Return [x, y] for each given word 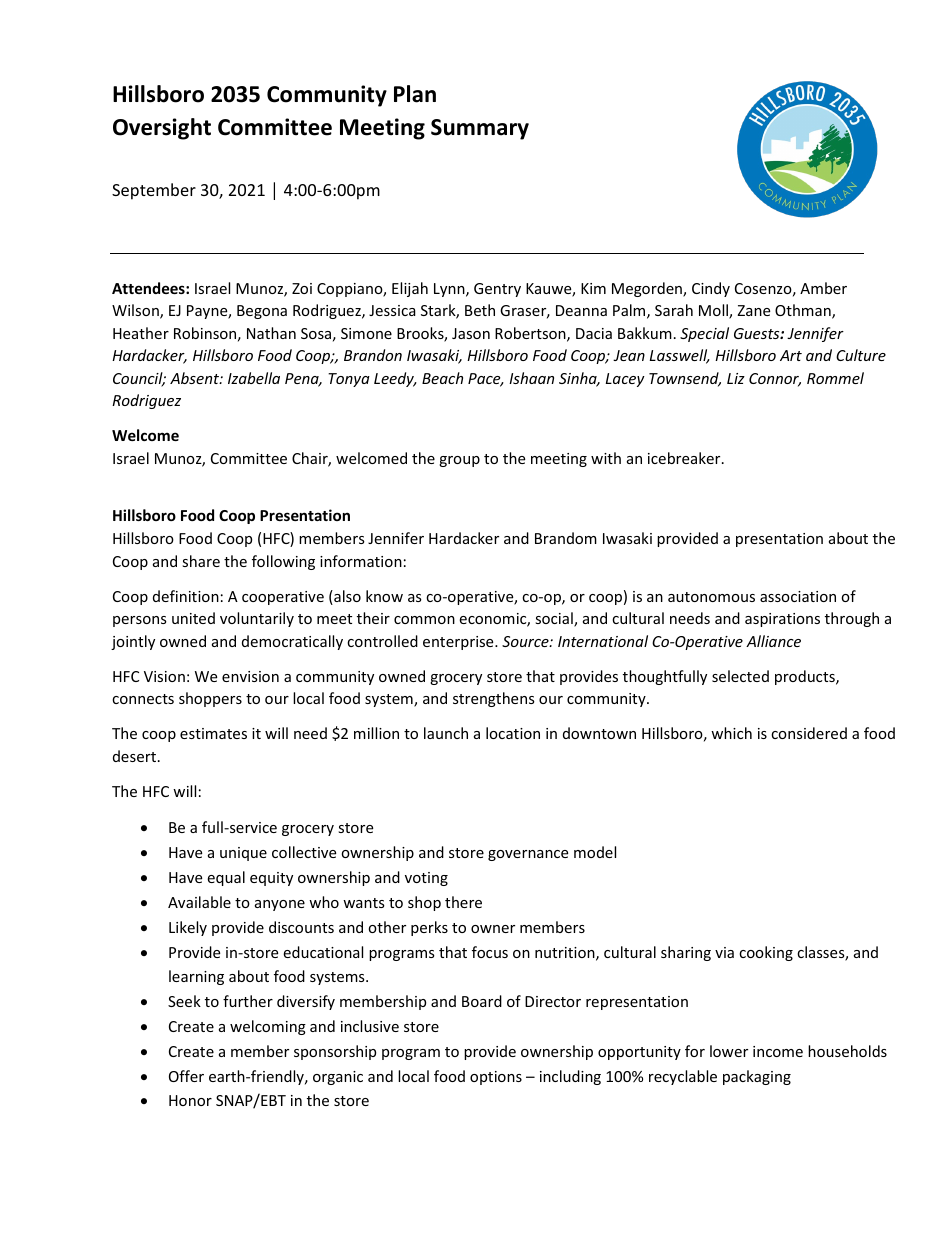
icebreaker [685, 458]
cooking [766, 953]
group [459, 461]
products [806, 677]
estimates [213, 733]
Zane [753, 310]
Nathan [271, 333]
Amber [823, 288]
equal [226, 878]
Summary [480, 129]
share [201, 561]
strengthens [494, 699]
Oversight [162, 129]
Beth [480, 310]
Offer [186, 1076]
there [463, 902]
